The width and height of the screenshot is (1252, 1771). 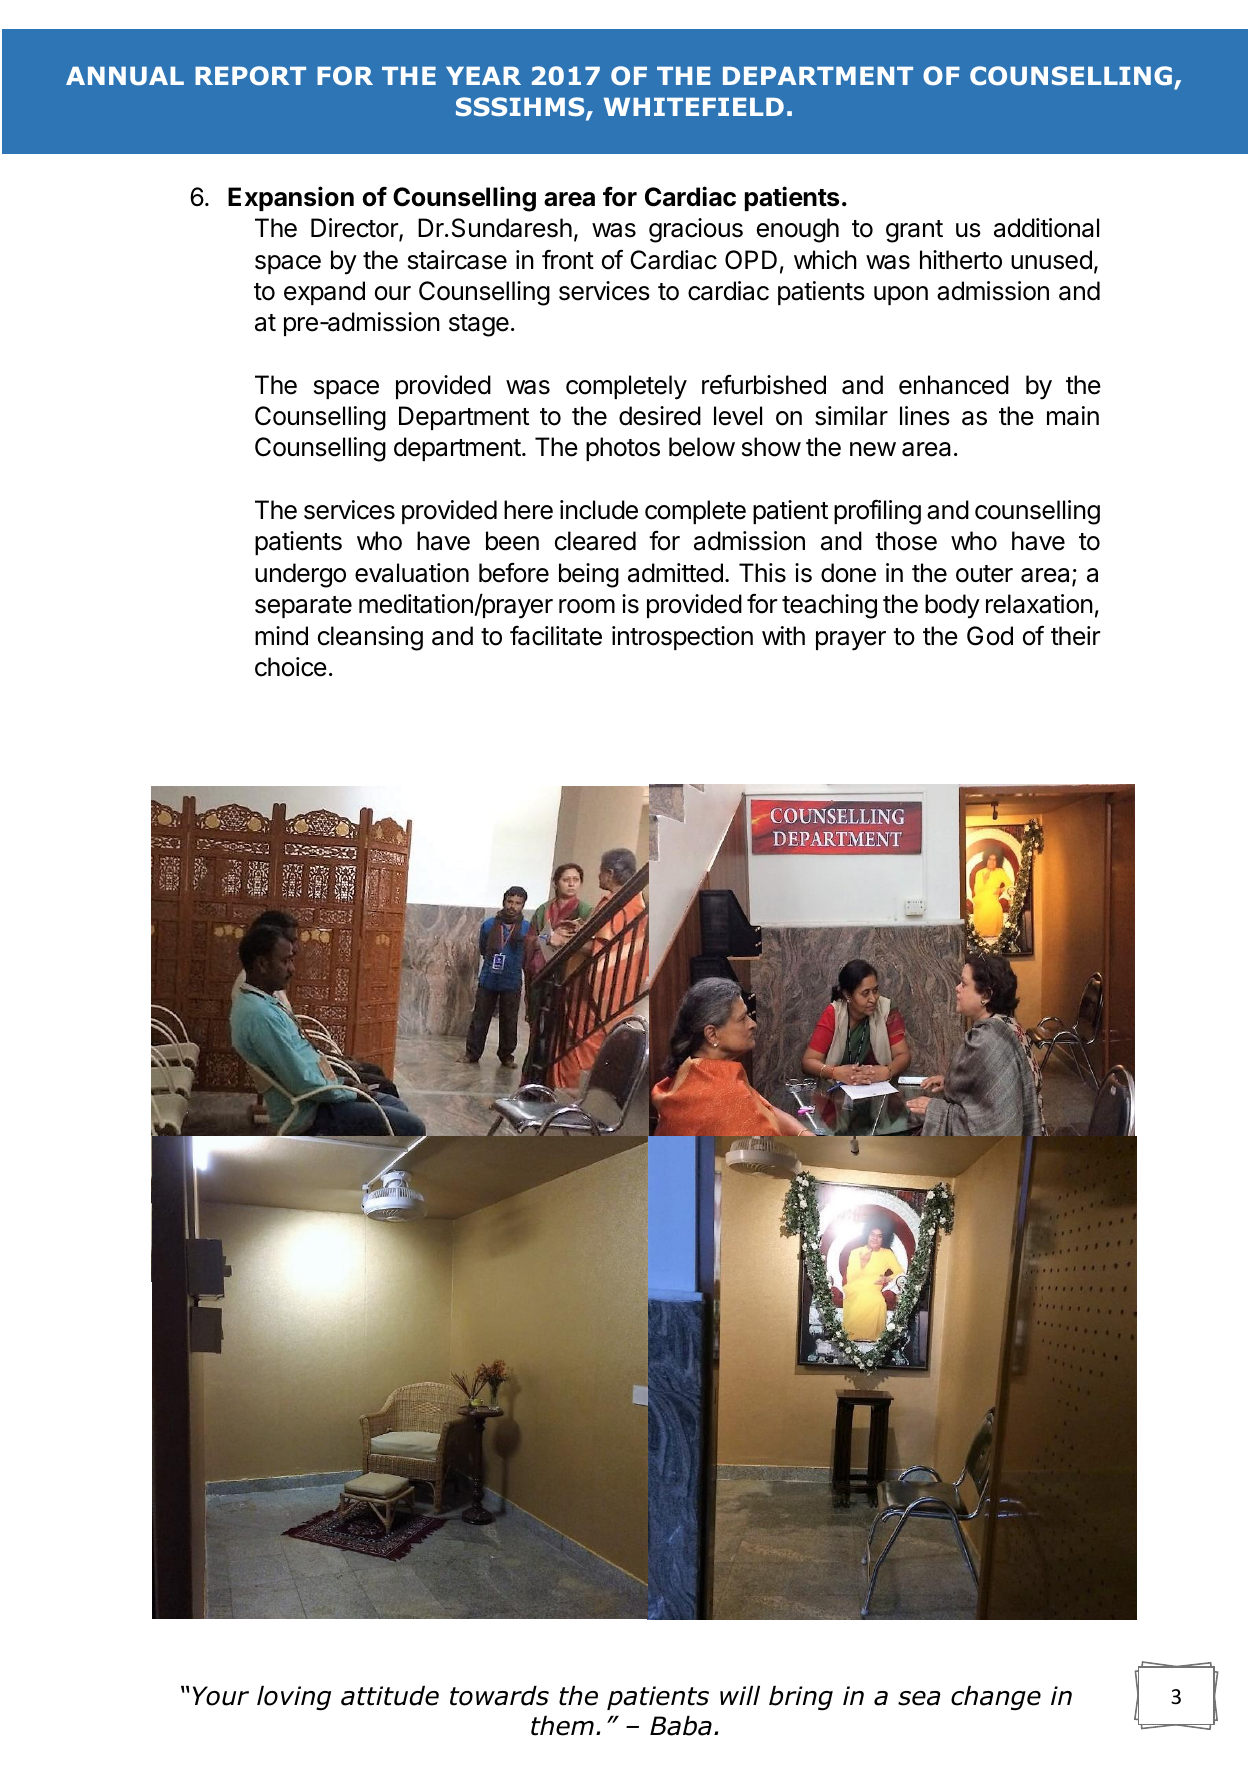 I want to click on loving, so click(x=294, y=1698).
